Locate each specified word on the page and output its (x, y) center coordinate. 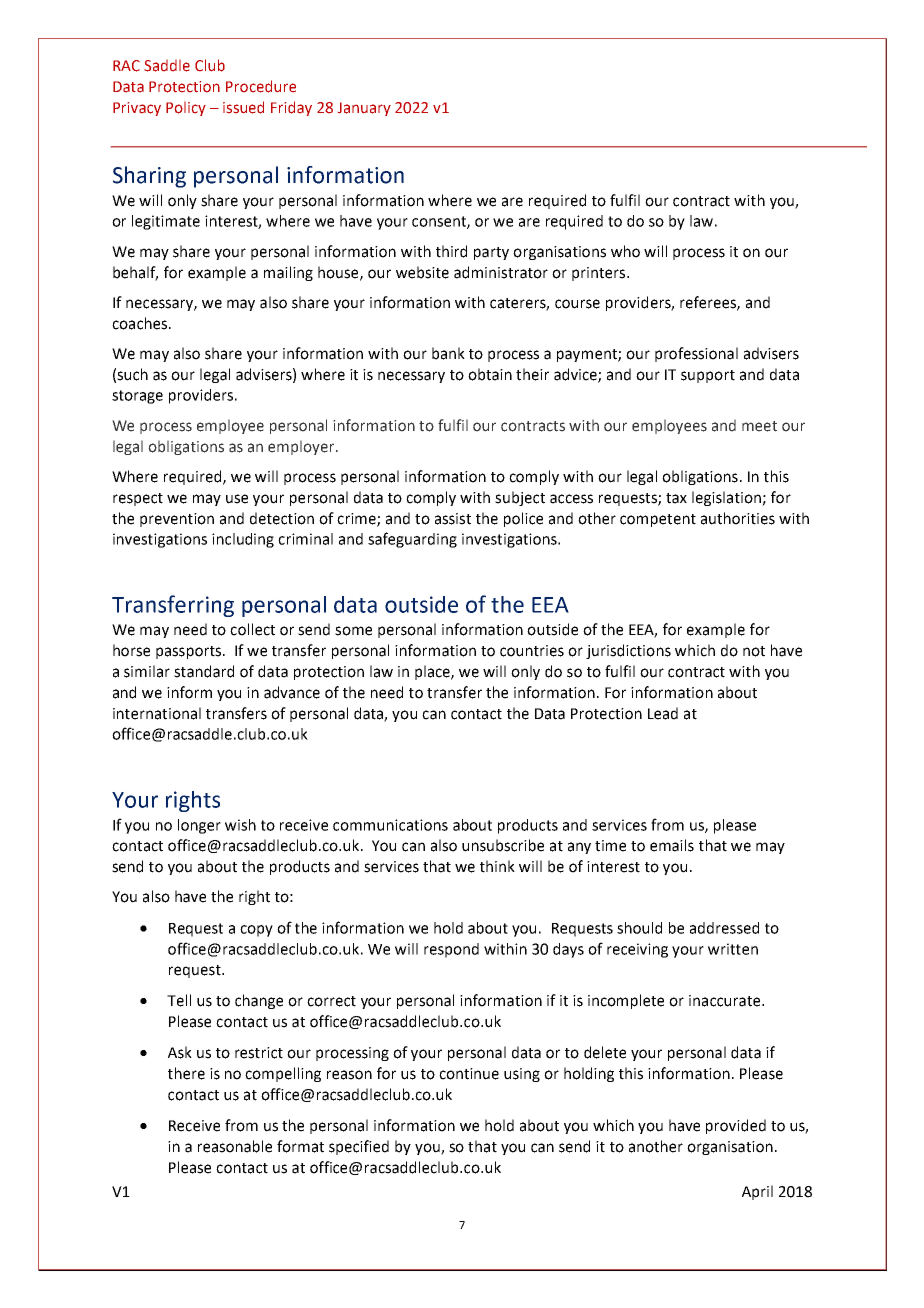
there (186, 1073)
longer (199, 826)
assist (453, 519)
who (625, 251)
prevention (177, 520)
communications (390, 825)
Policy (186, 109)
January (364, 109)
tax (676, 498)
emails (672, 845)
